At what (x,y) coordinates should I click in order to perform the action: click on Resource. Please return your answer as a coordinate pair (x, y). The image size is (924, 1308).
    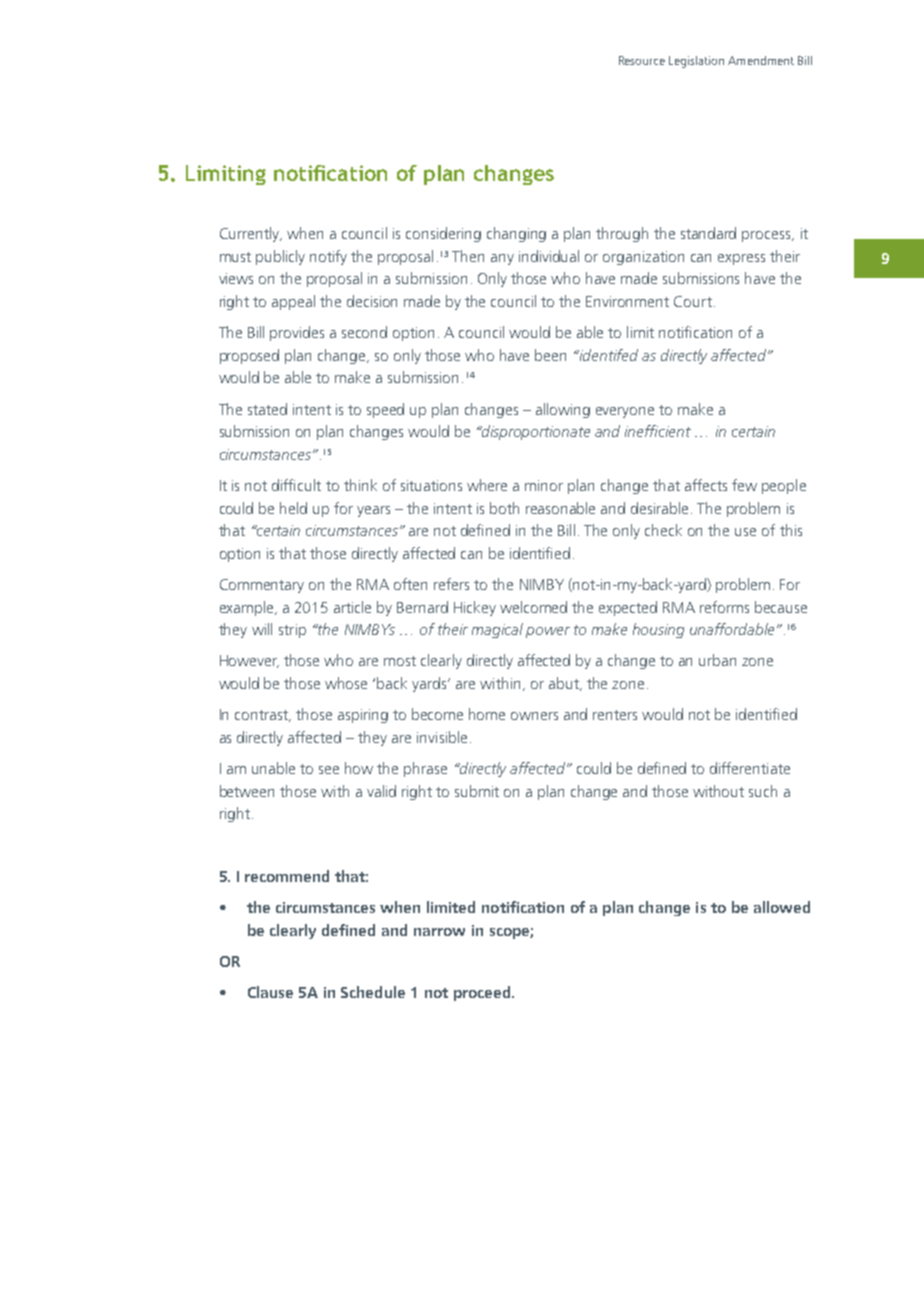
    Looking at the image, I should click on (642, 60).
